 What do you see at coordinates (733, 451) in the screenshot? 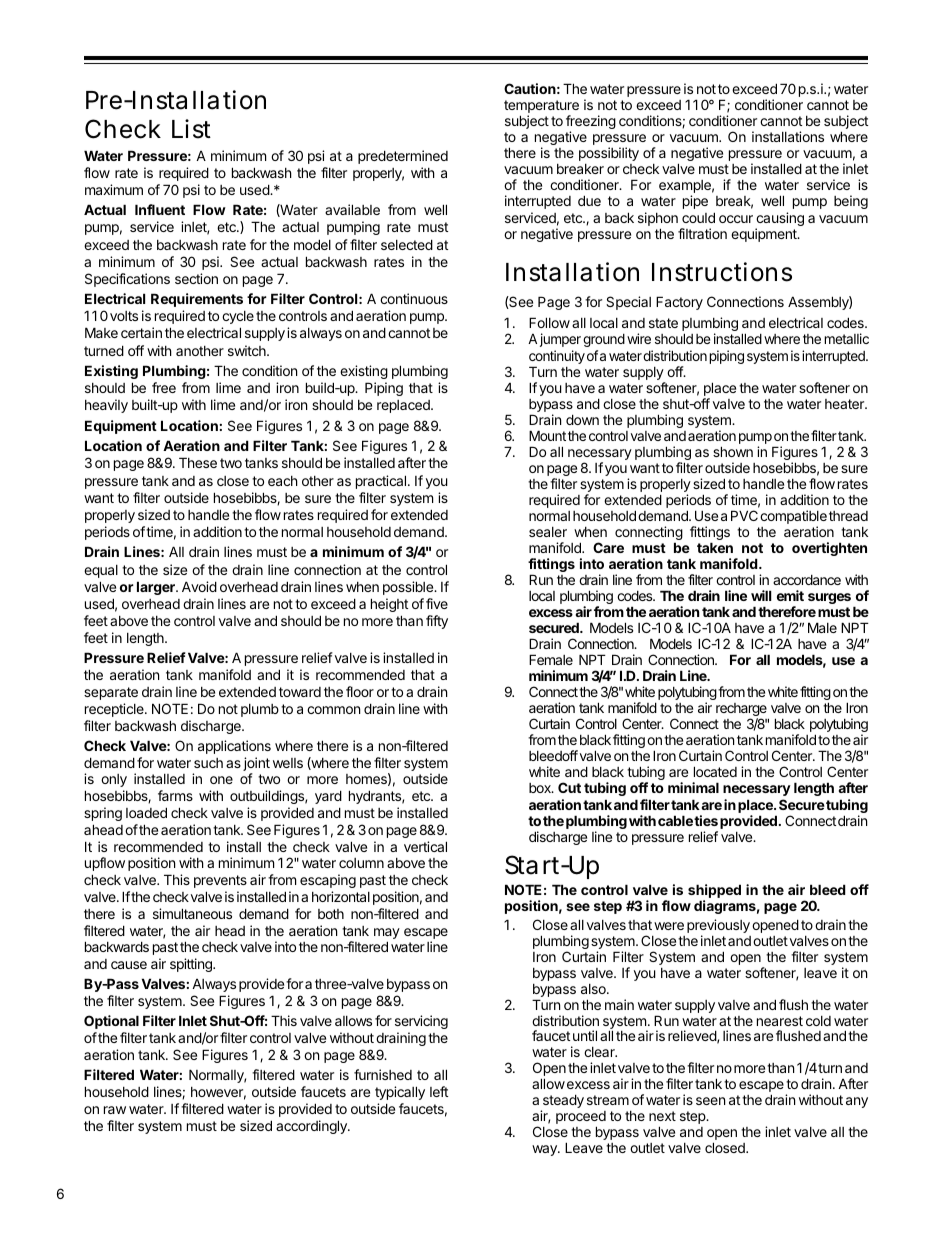
I see `shown` at bounding box center [733, 451].
